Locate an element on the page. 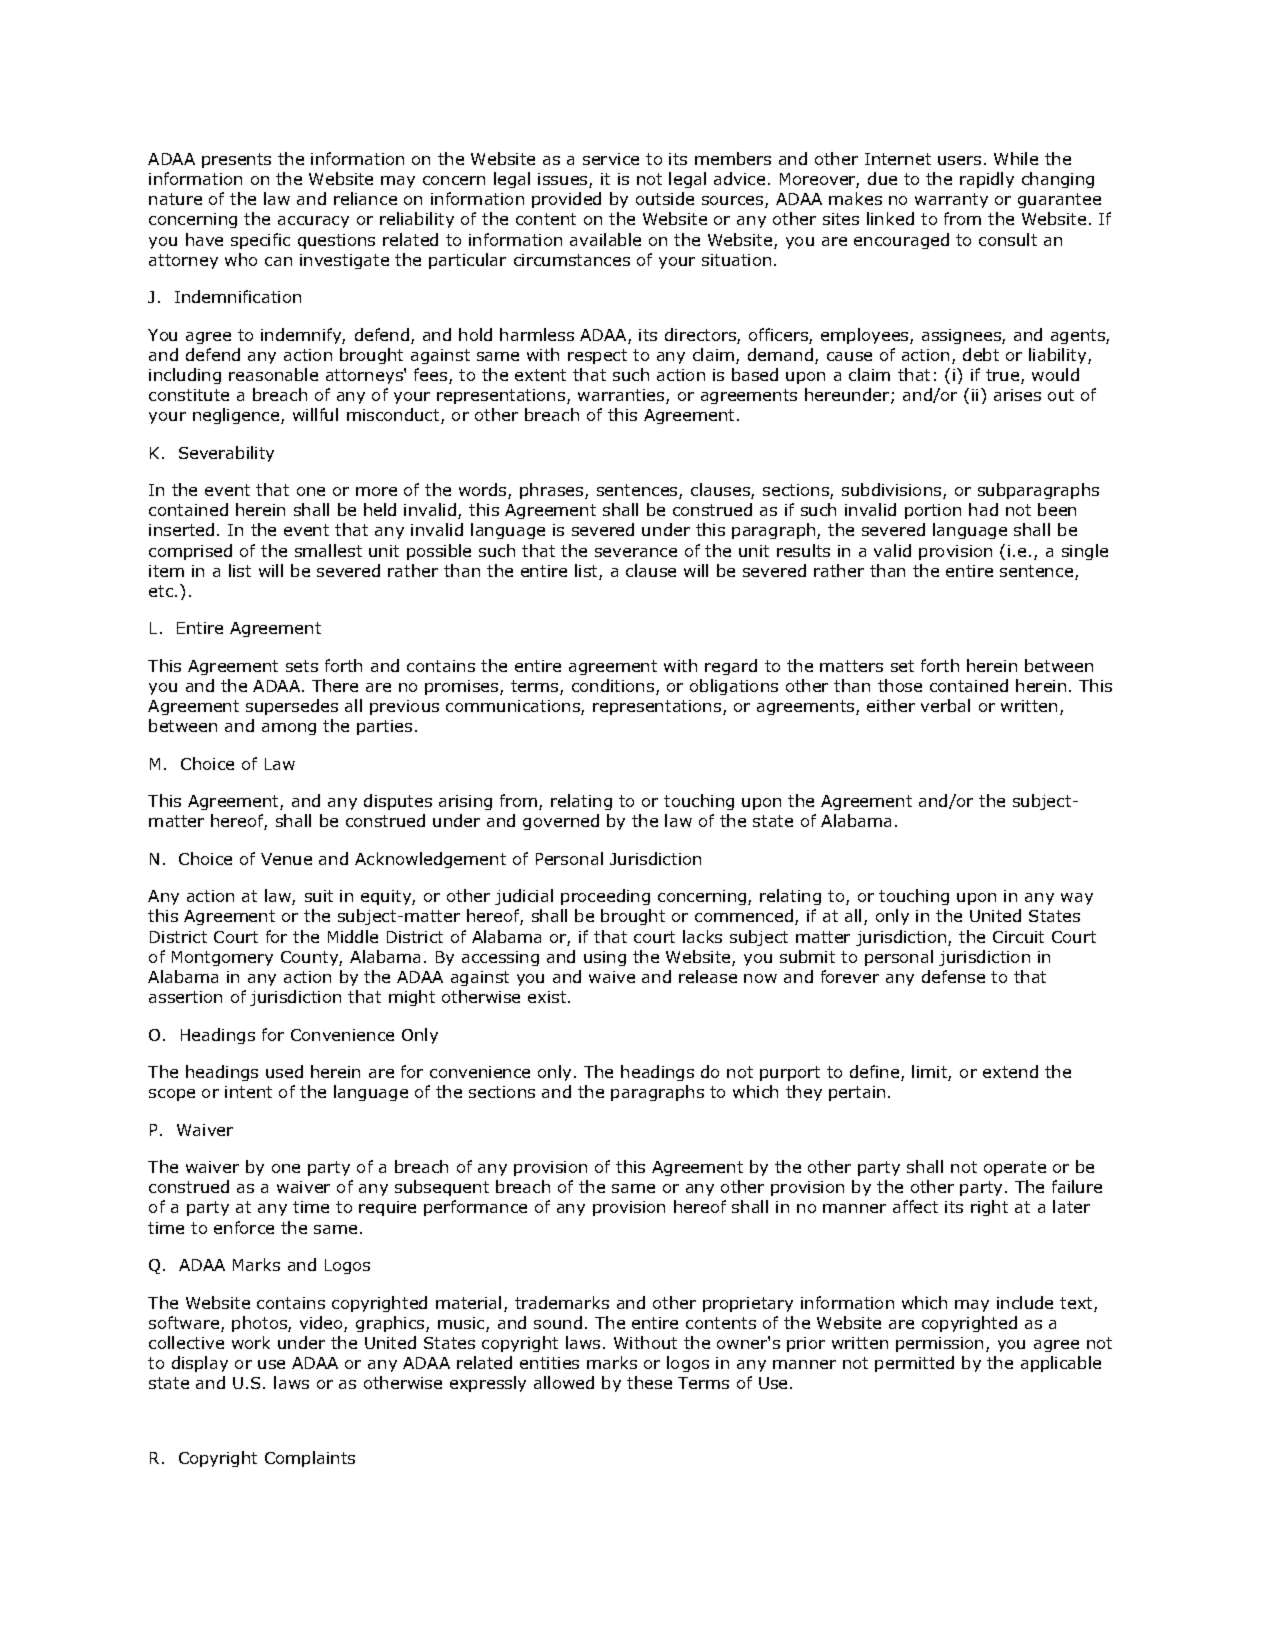 This image has height=1636, width=1264. sets is located at coordinates (302, 666).
